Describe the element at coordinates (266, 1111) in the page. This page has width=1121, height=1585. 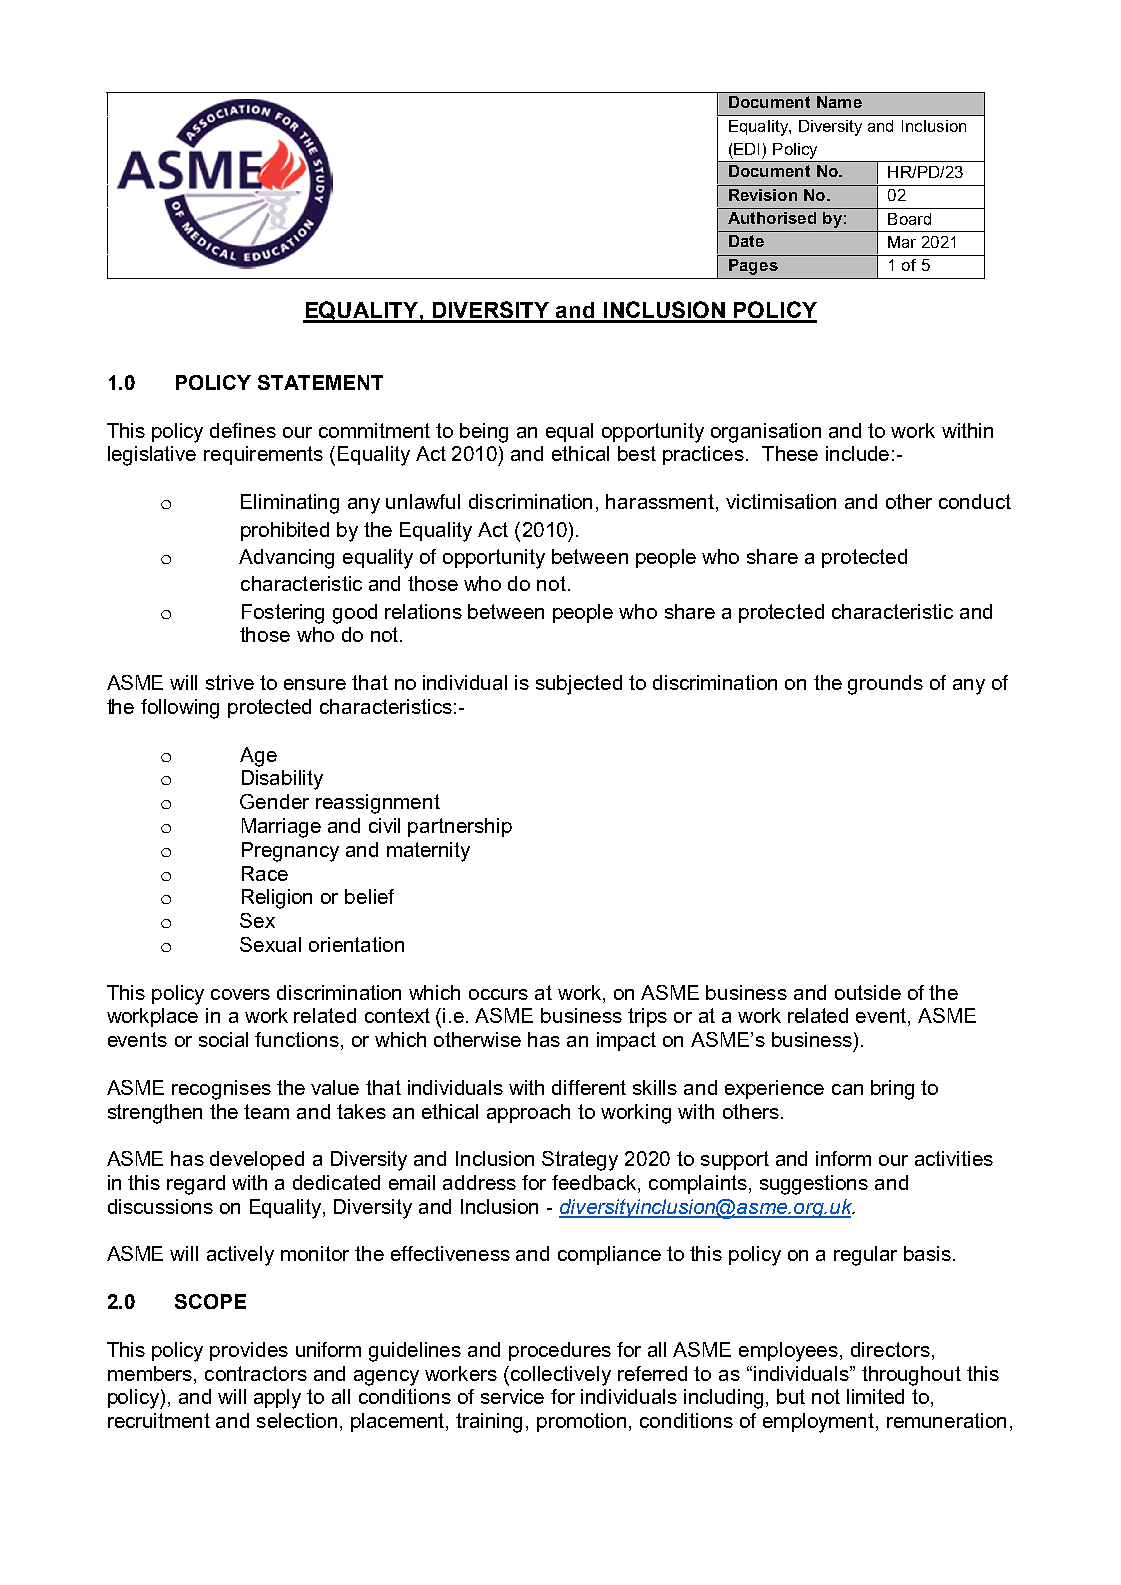
I see `team` at that location.
